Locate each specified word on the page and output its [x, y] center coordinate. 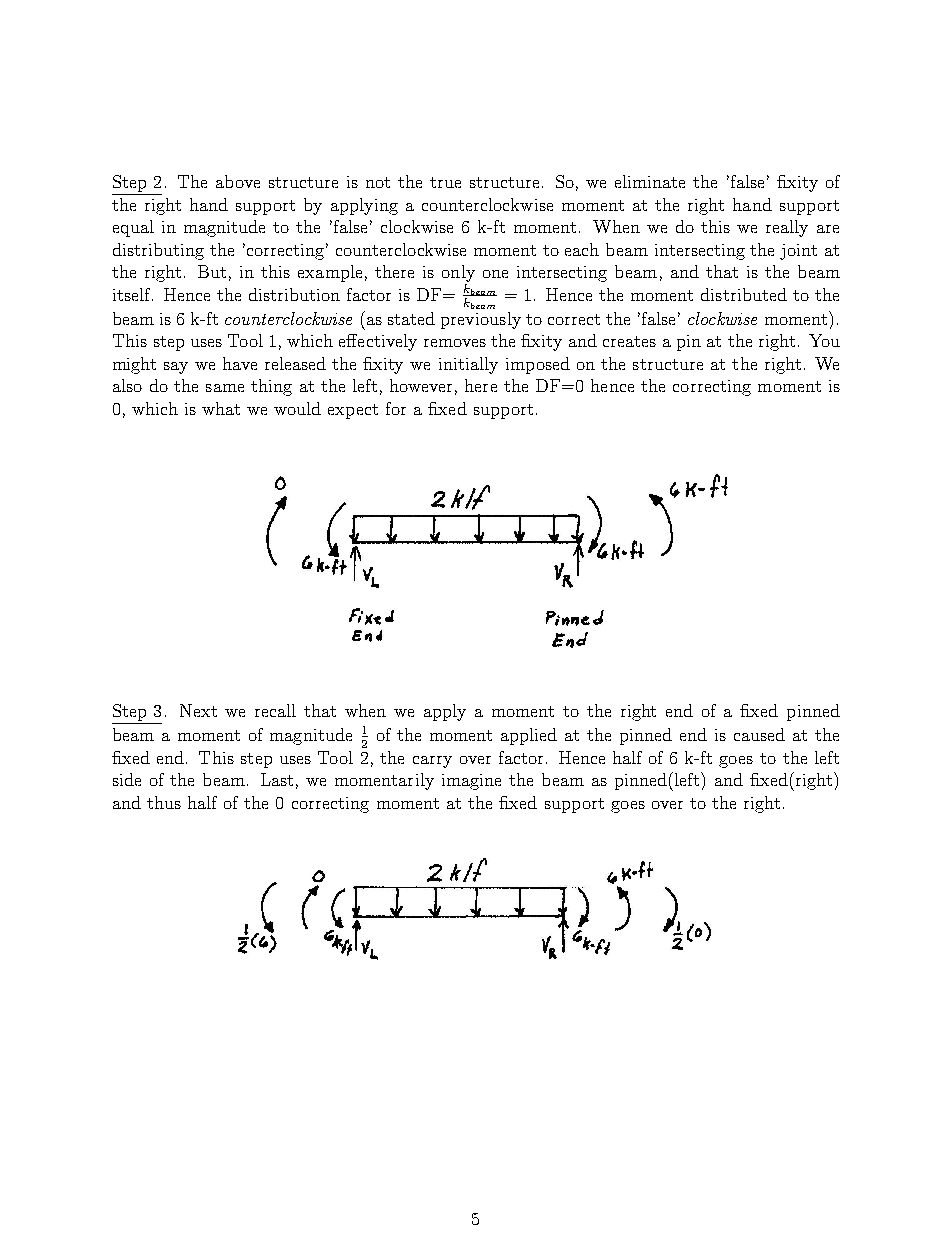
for [396, 408]
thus [164, 802]
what [221, 408]
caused [759, 734]
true [445, 182]
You [824, 340]
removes [455, 343]
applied [529, 736]
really [787, 228]
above [238, 181]
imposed [538, 365]
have [240, 363]
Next [198, 710]
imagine [471, 782]
